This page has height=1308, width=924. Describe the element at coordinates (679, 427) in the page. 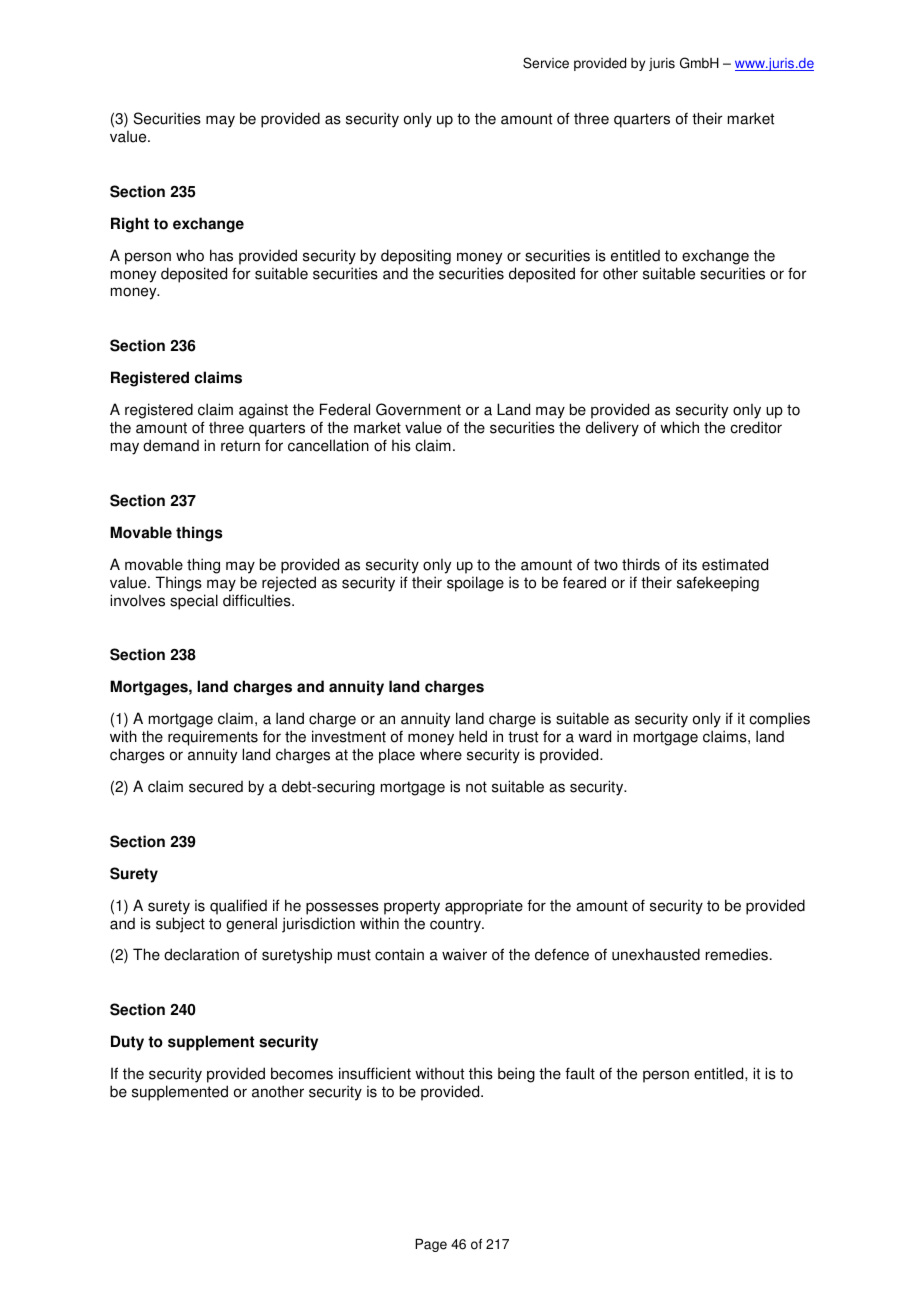

I see `which` at that location.
